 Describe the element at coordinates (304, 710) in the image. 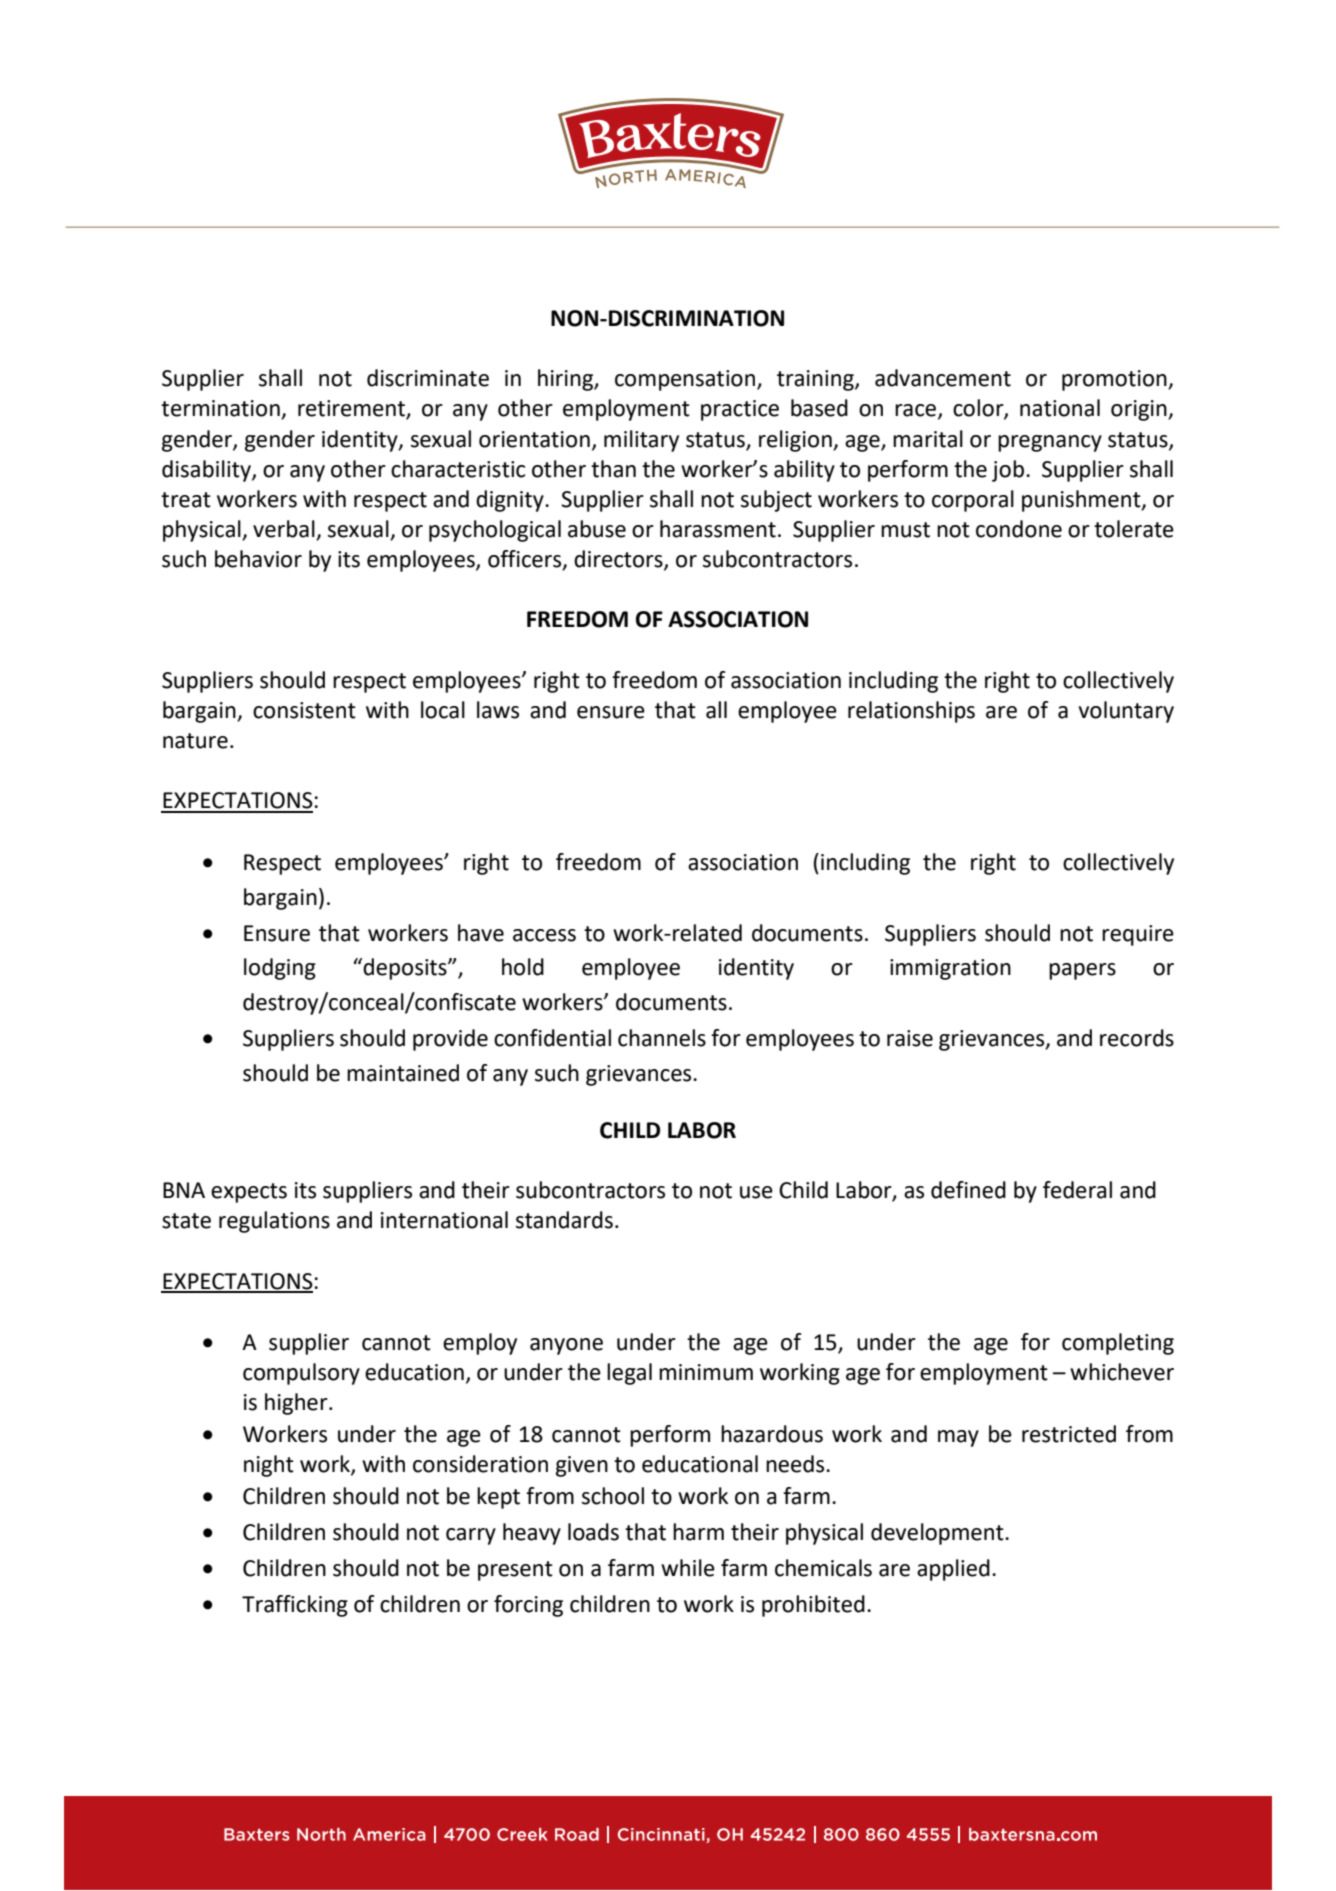

I see `consistent` at that location.
